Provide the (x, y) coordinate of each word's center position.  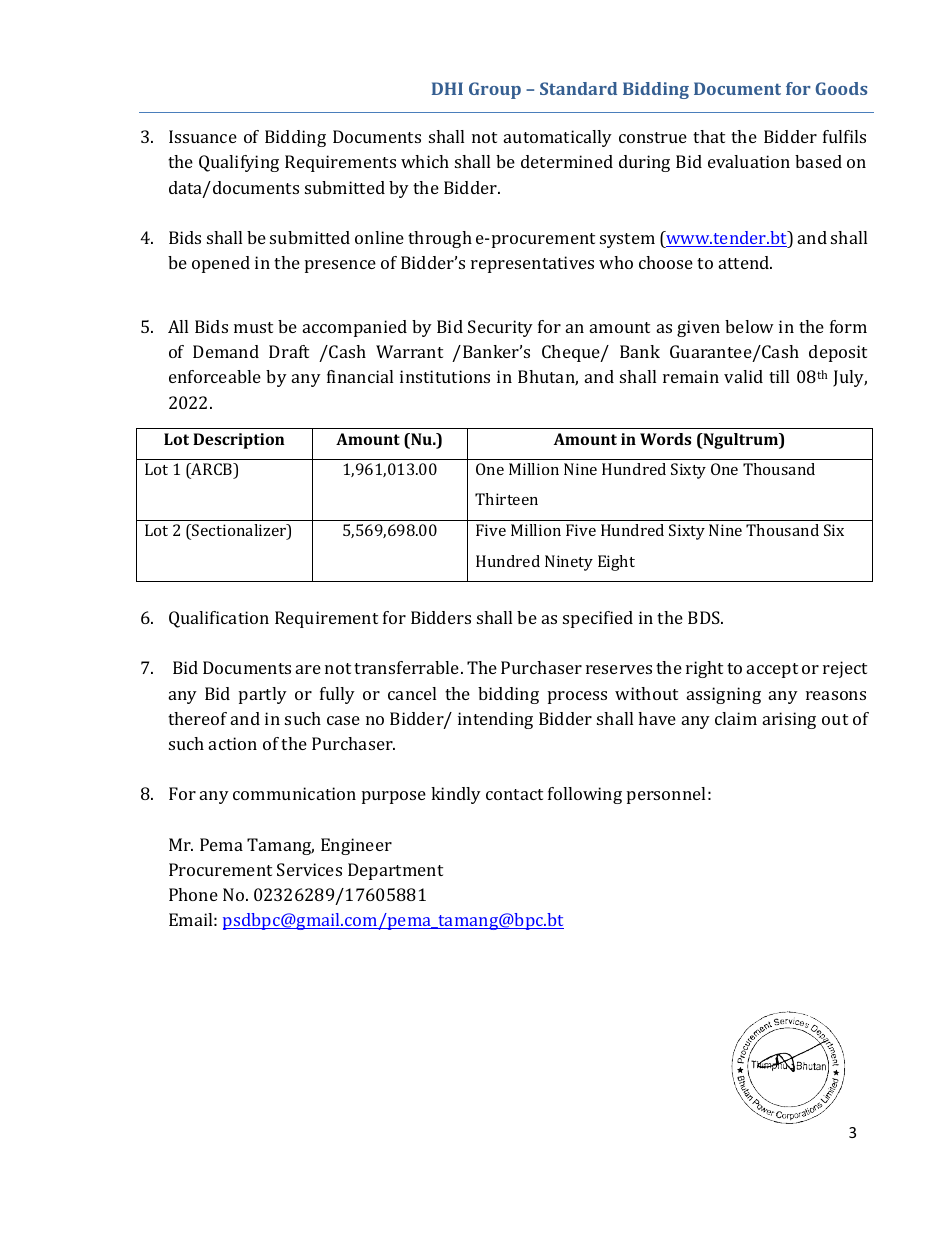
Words (665, 439)
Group (495, 90)
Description (239, 441)
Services (309, 869)
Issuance (203, 136)
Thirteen (506, 499)
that (709, 136)
